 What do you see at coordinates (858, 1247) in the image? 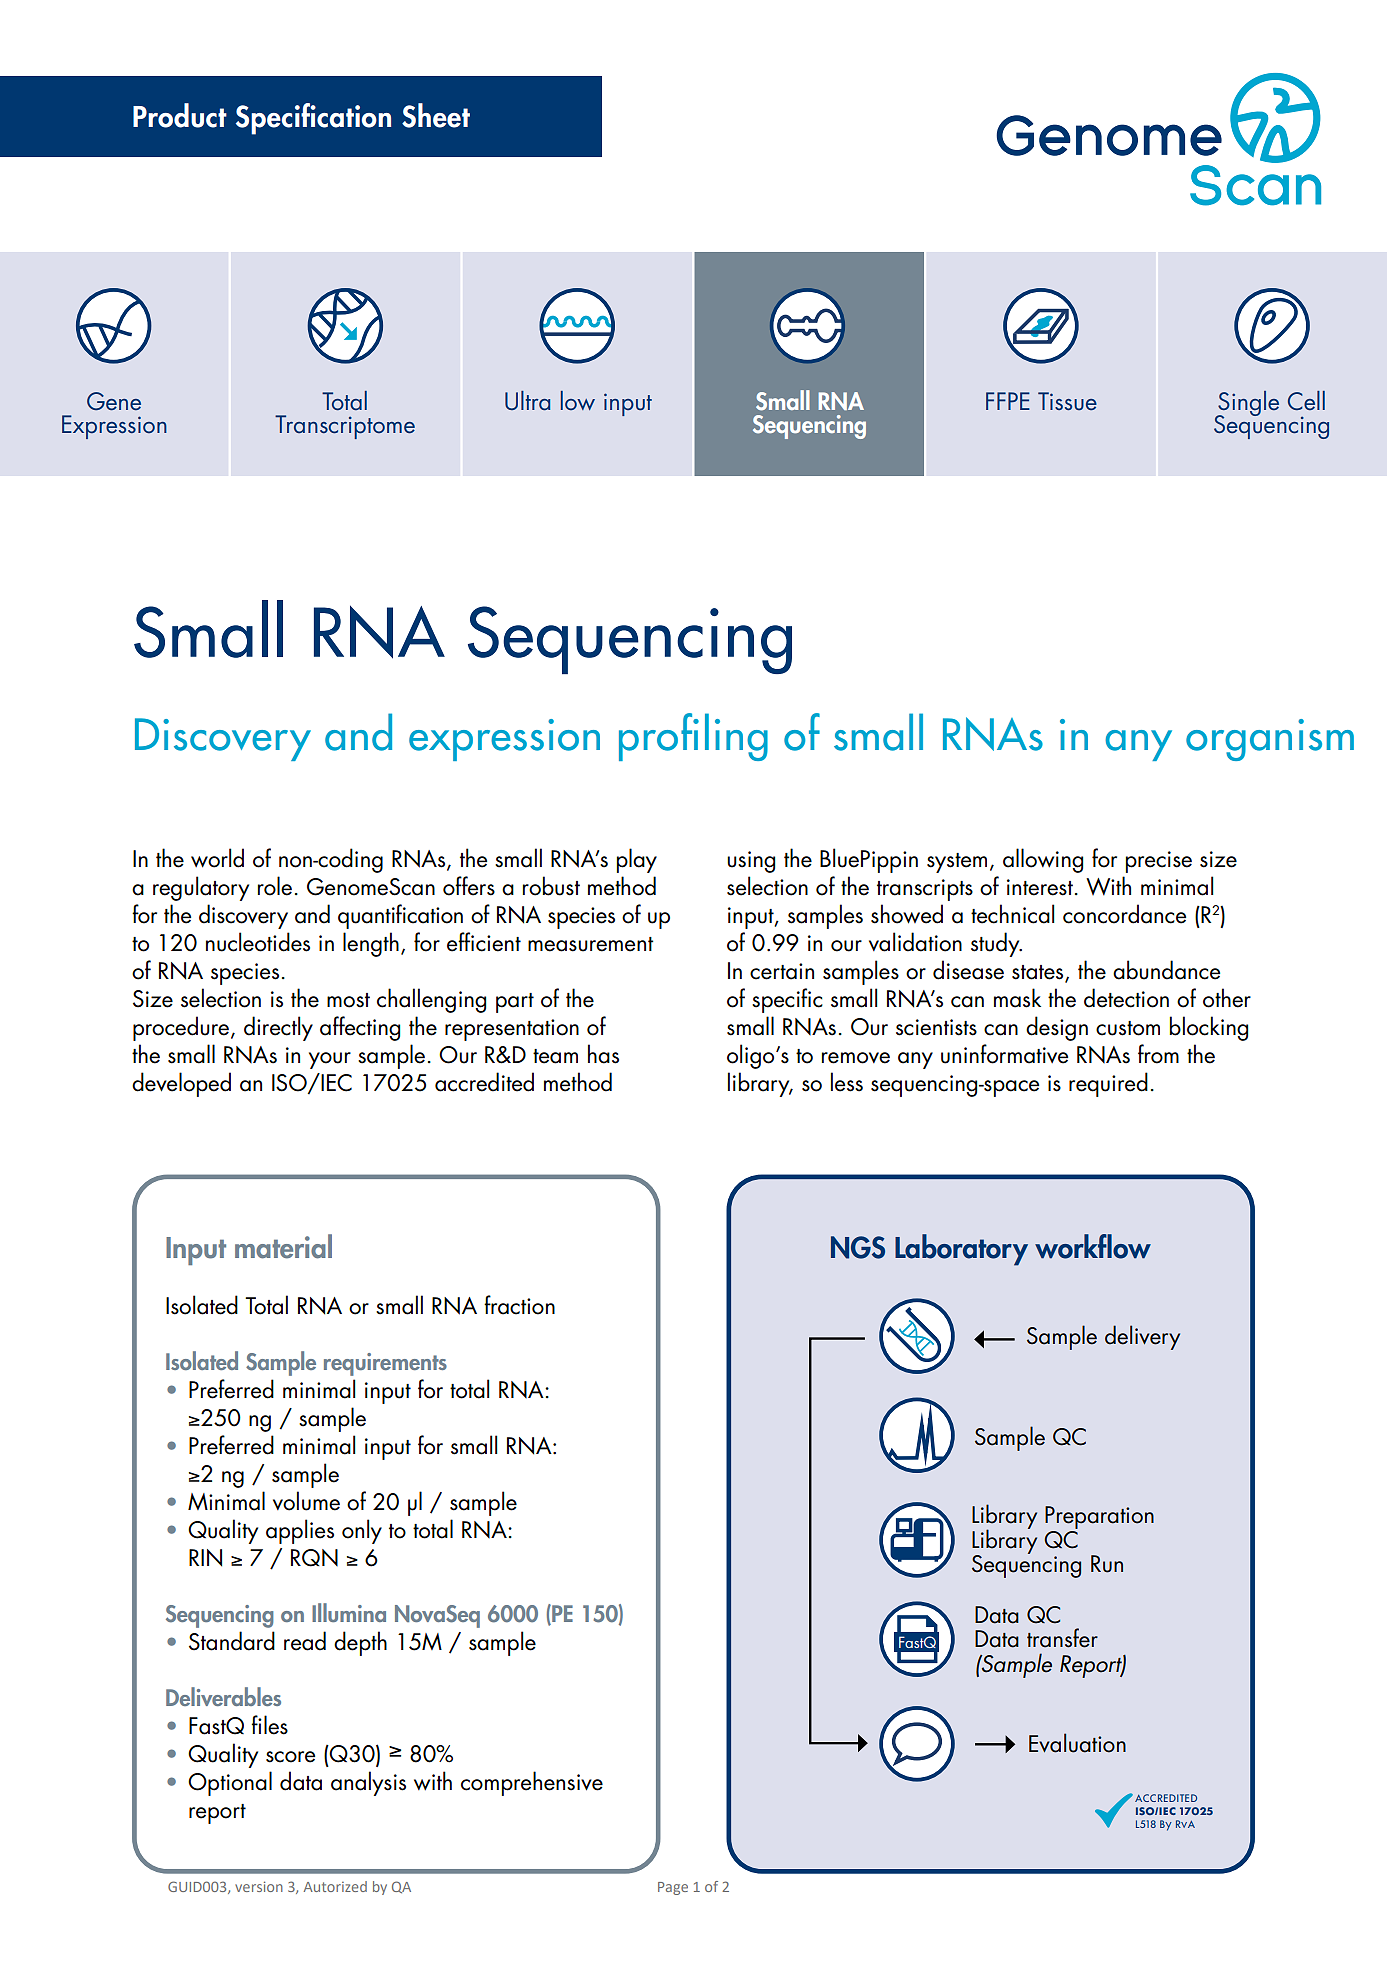
I see `NGS` at bounding box center [858, 1247].
